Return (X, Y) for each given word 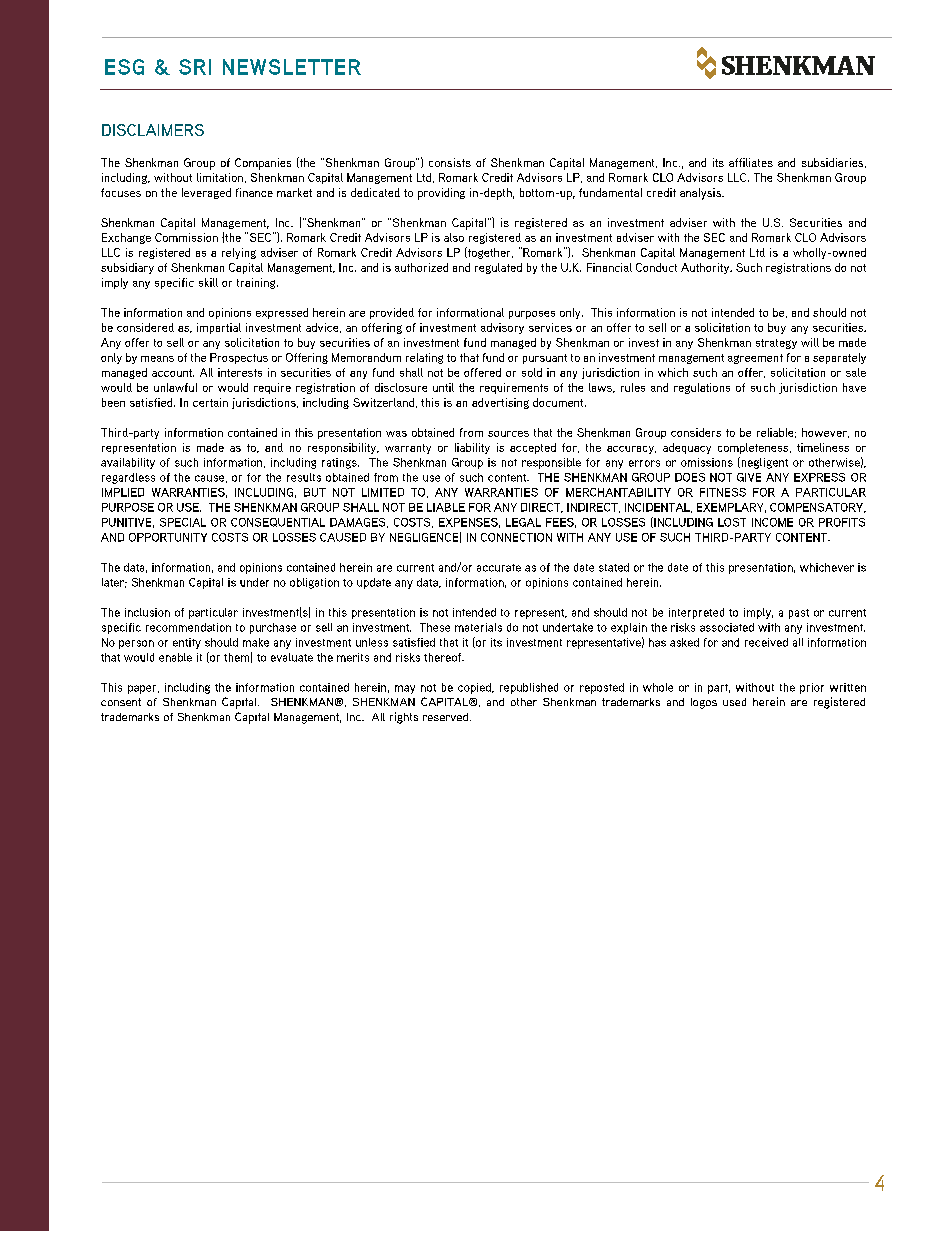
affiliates (751, 162)
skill (208, 282)
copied (476, 688)
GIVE (749, 477)
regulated (498, 268)
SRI (195, 67)
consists (450, 162)
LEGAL (523, 522)
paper (143, 689)
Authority (706, 268)
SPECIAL (183, 522)
